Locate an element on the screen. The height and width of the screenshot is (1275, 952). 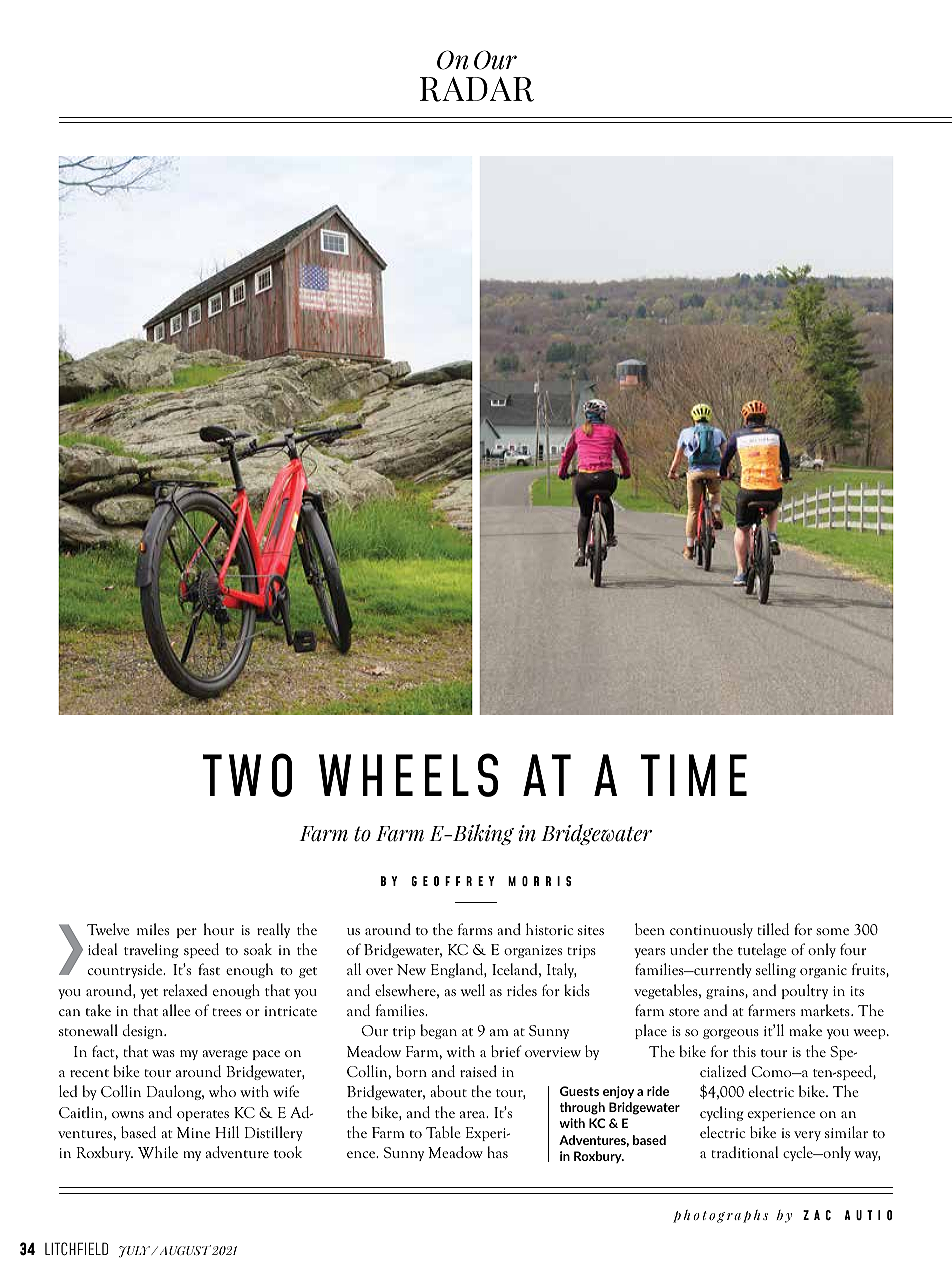
photographs is located at coordinates (720, 1216).
